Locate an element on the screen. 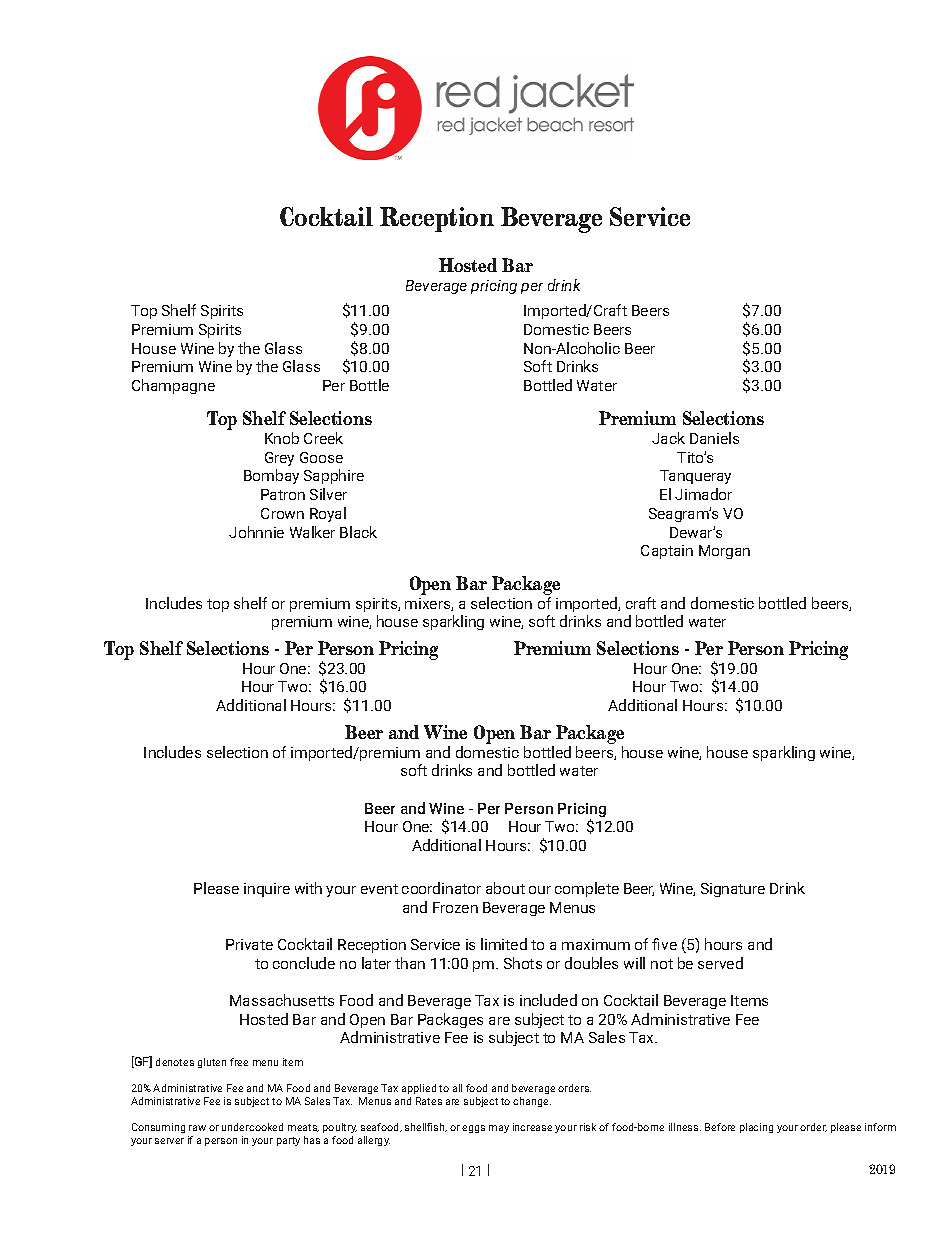 Image resolution: width=952 pixels, height=1233 pixels. Knob is located at coordinates (282, 438).
